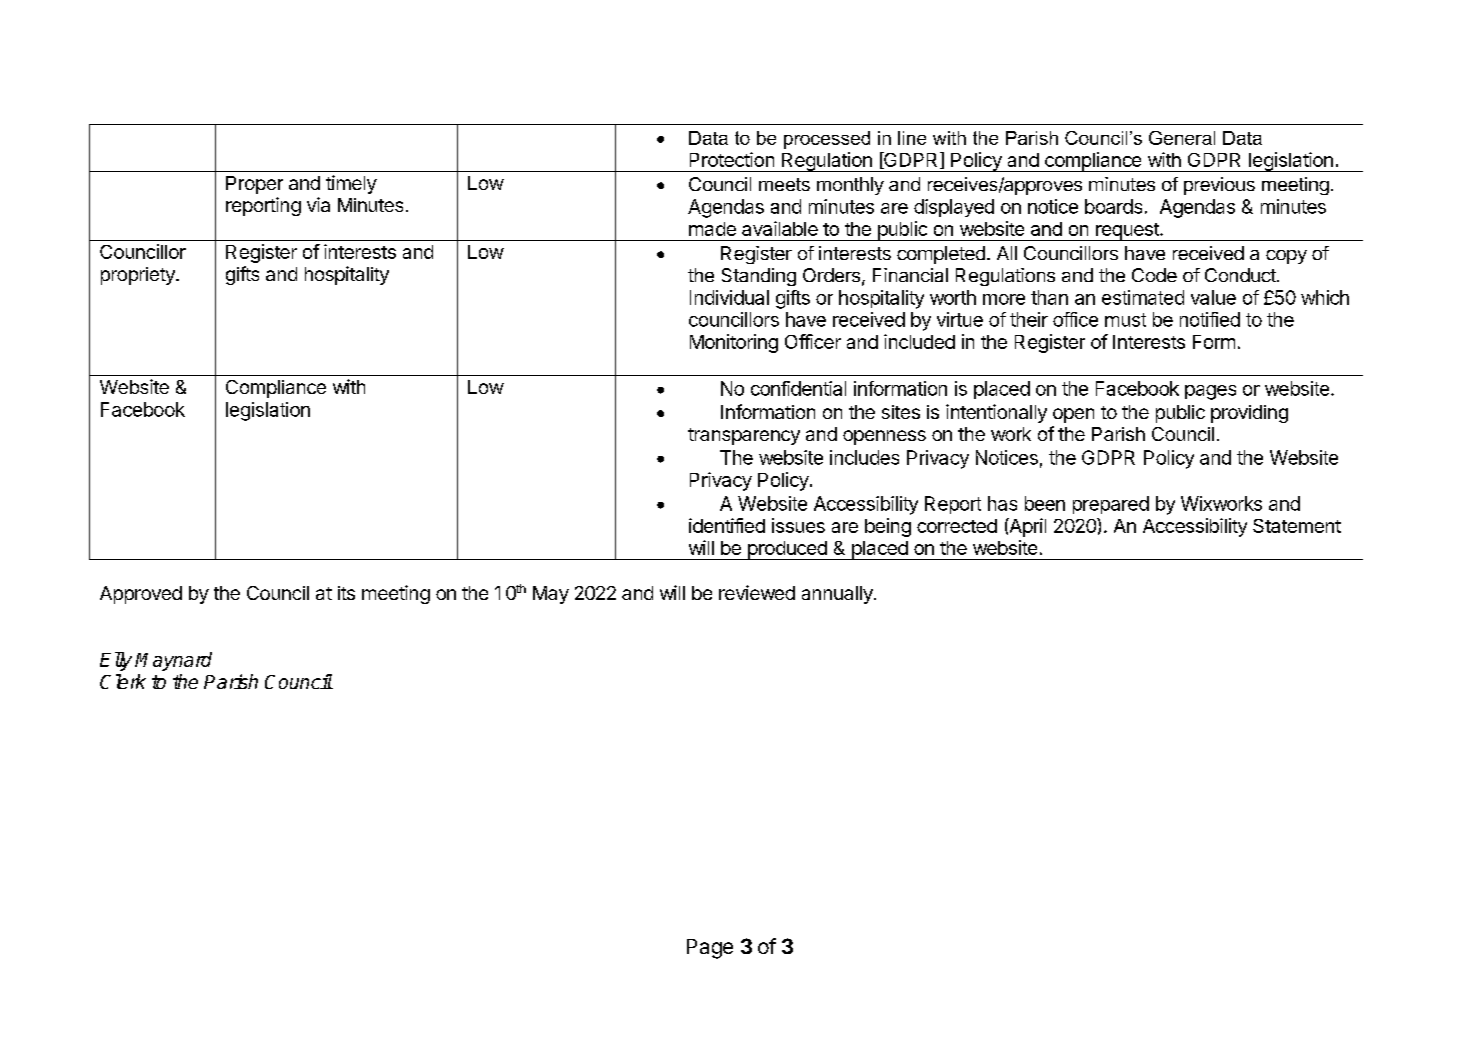 This page has height=1045, width=1477. Describe the element at coordinates (1210, 319) in the page. I see `notified` at that location.
